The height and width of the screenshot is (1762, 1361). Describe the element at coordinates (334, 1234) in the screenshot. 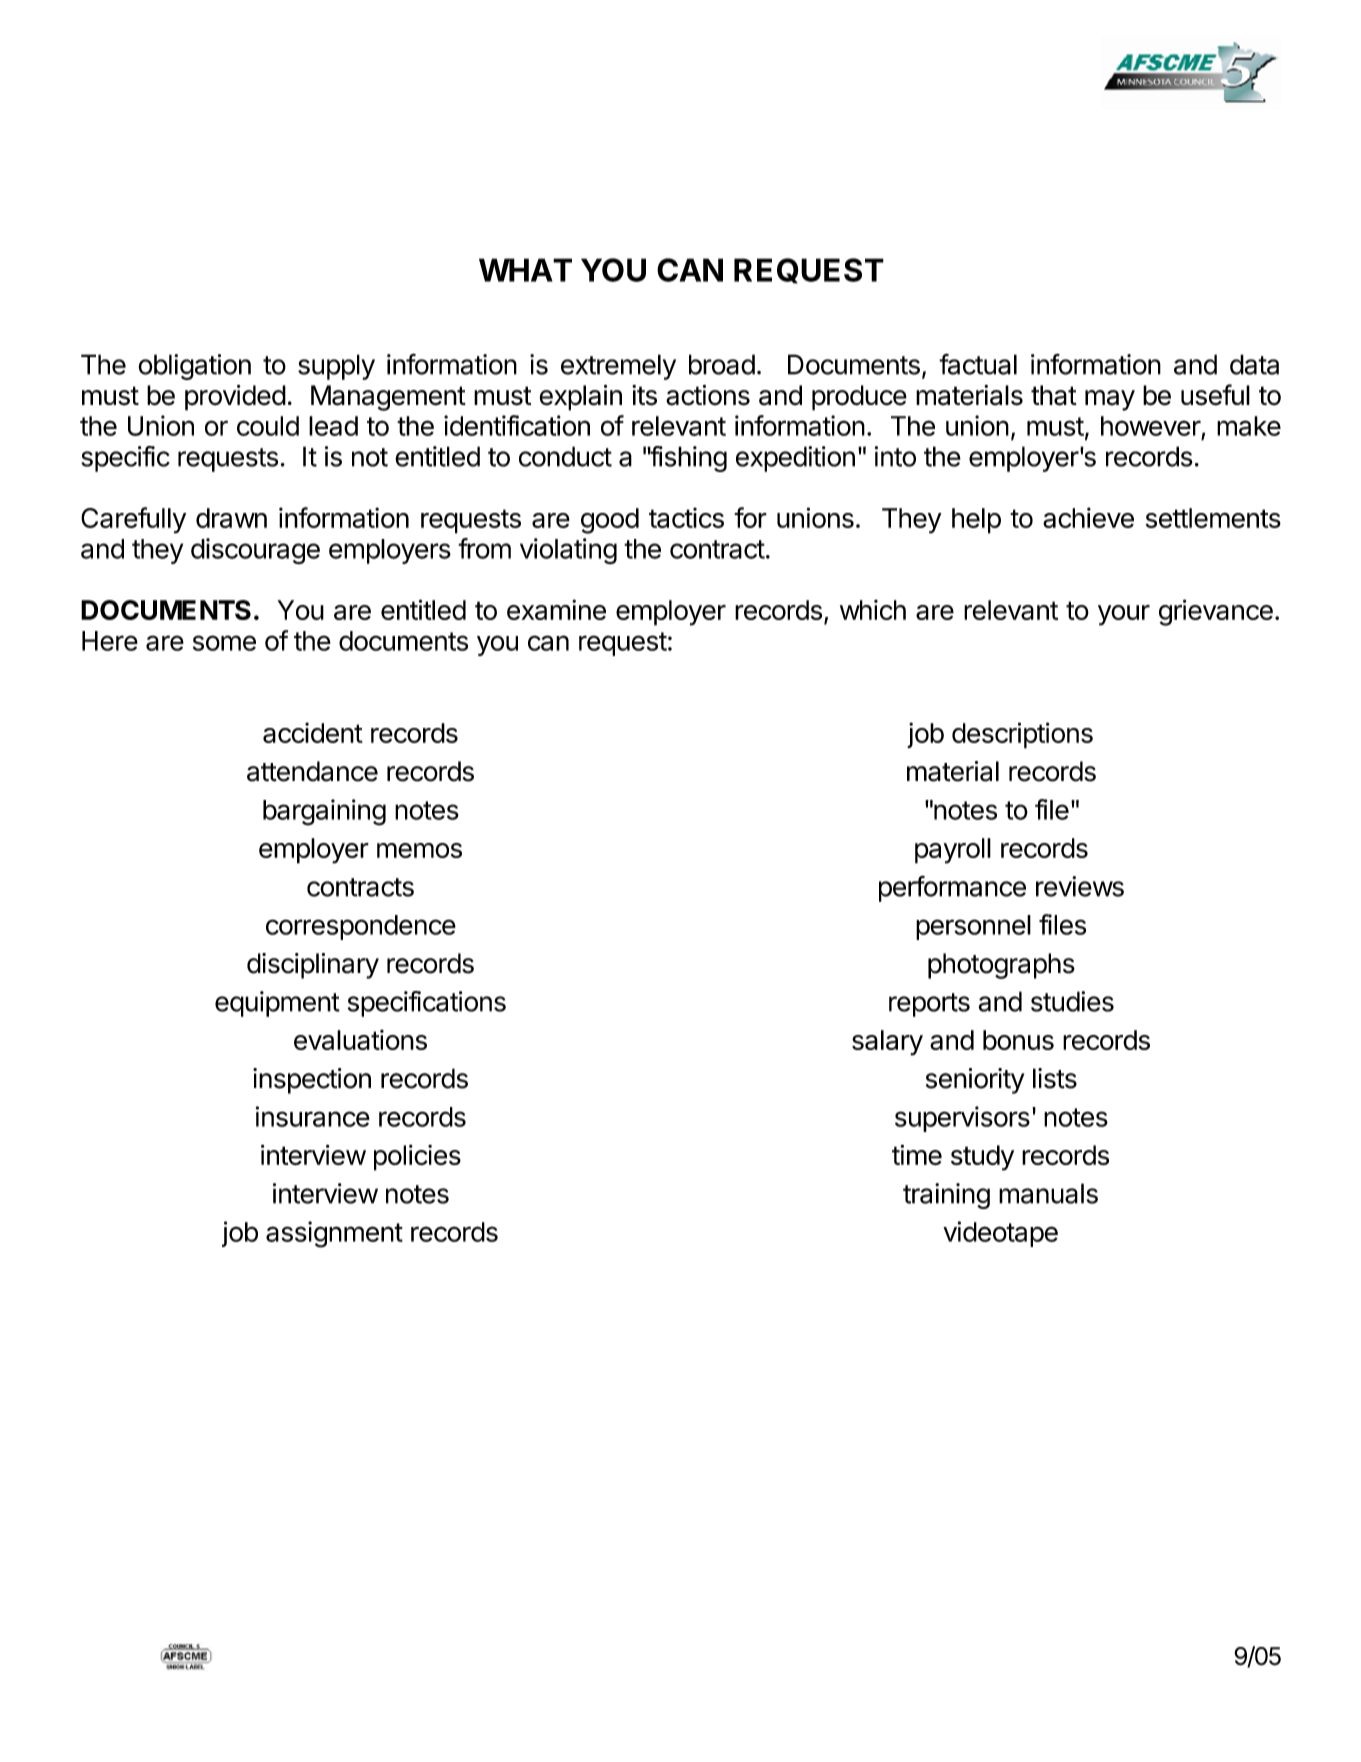

I see `assignment` at that location.
